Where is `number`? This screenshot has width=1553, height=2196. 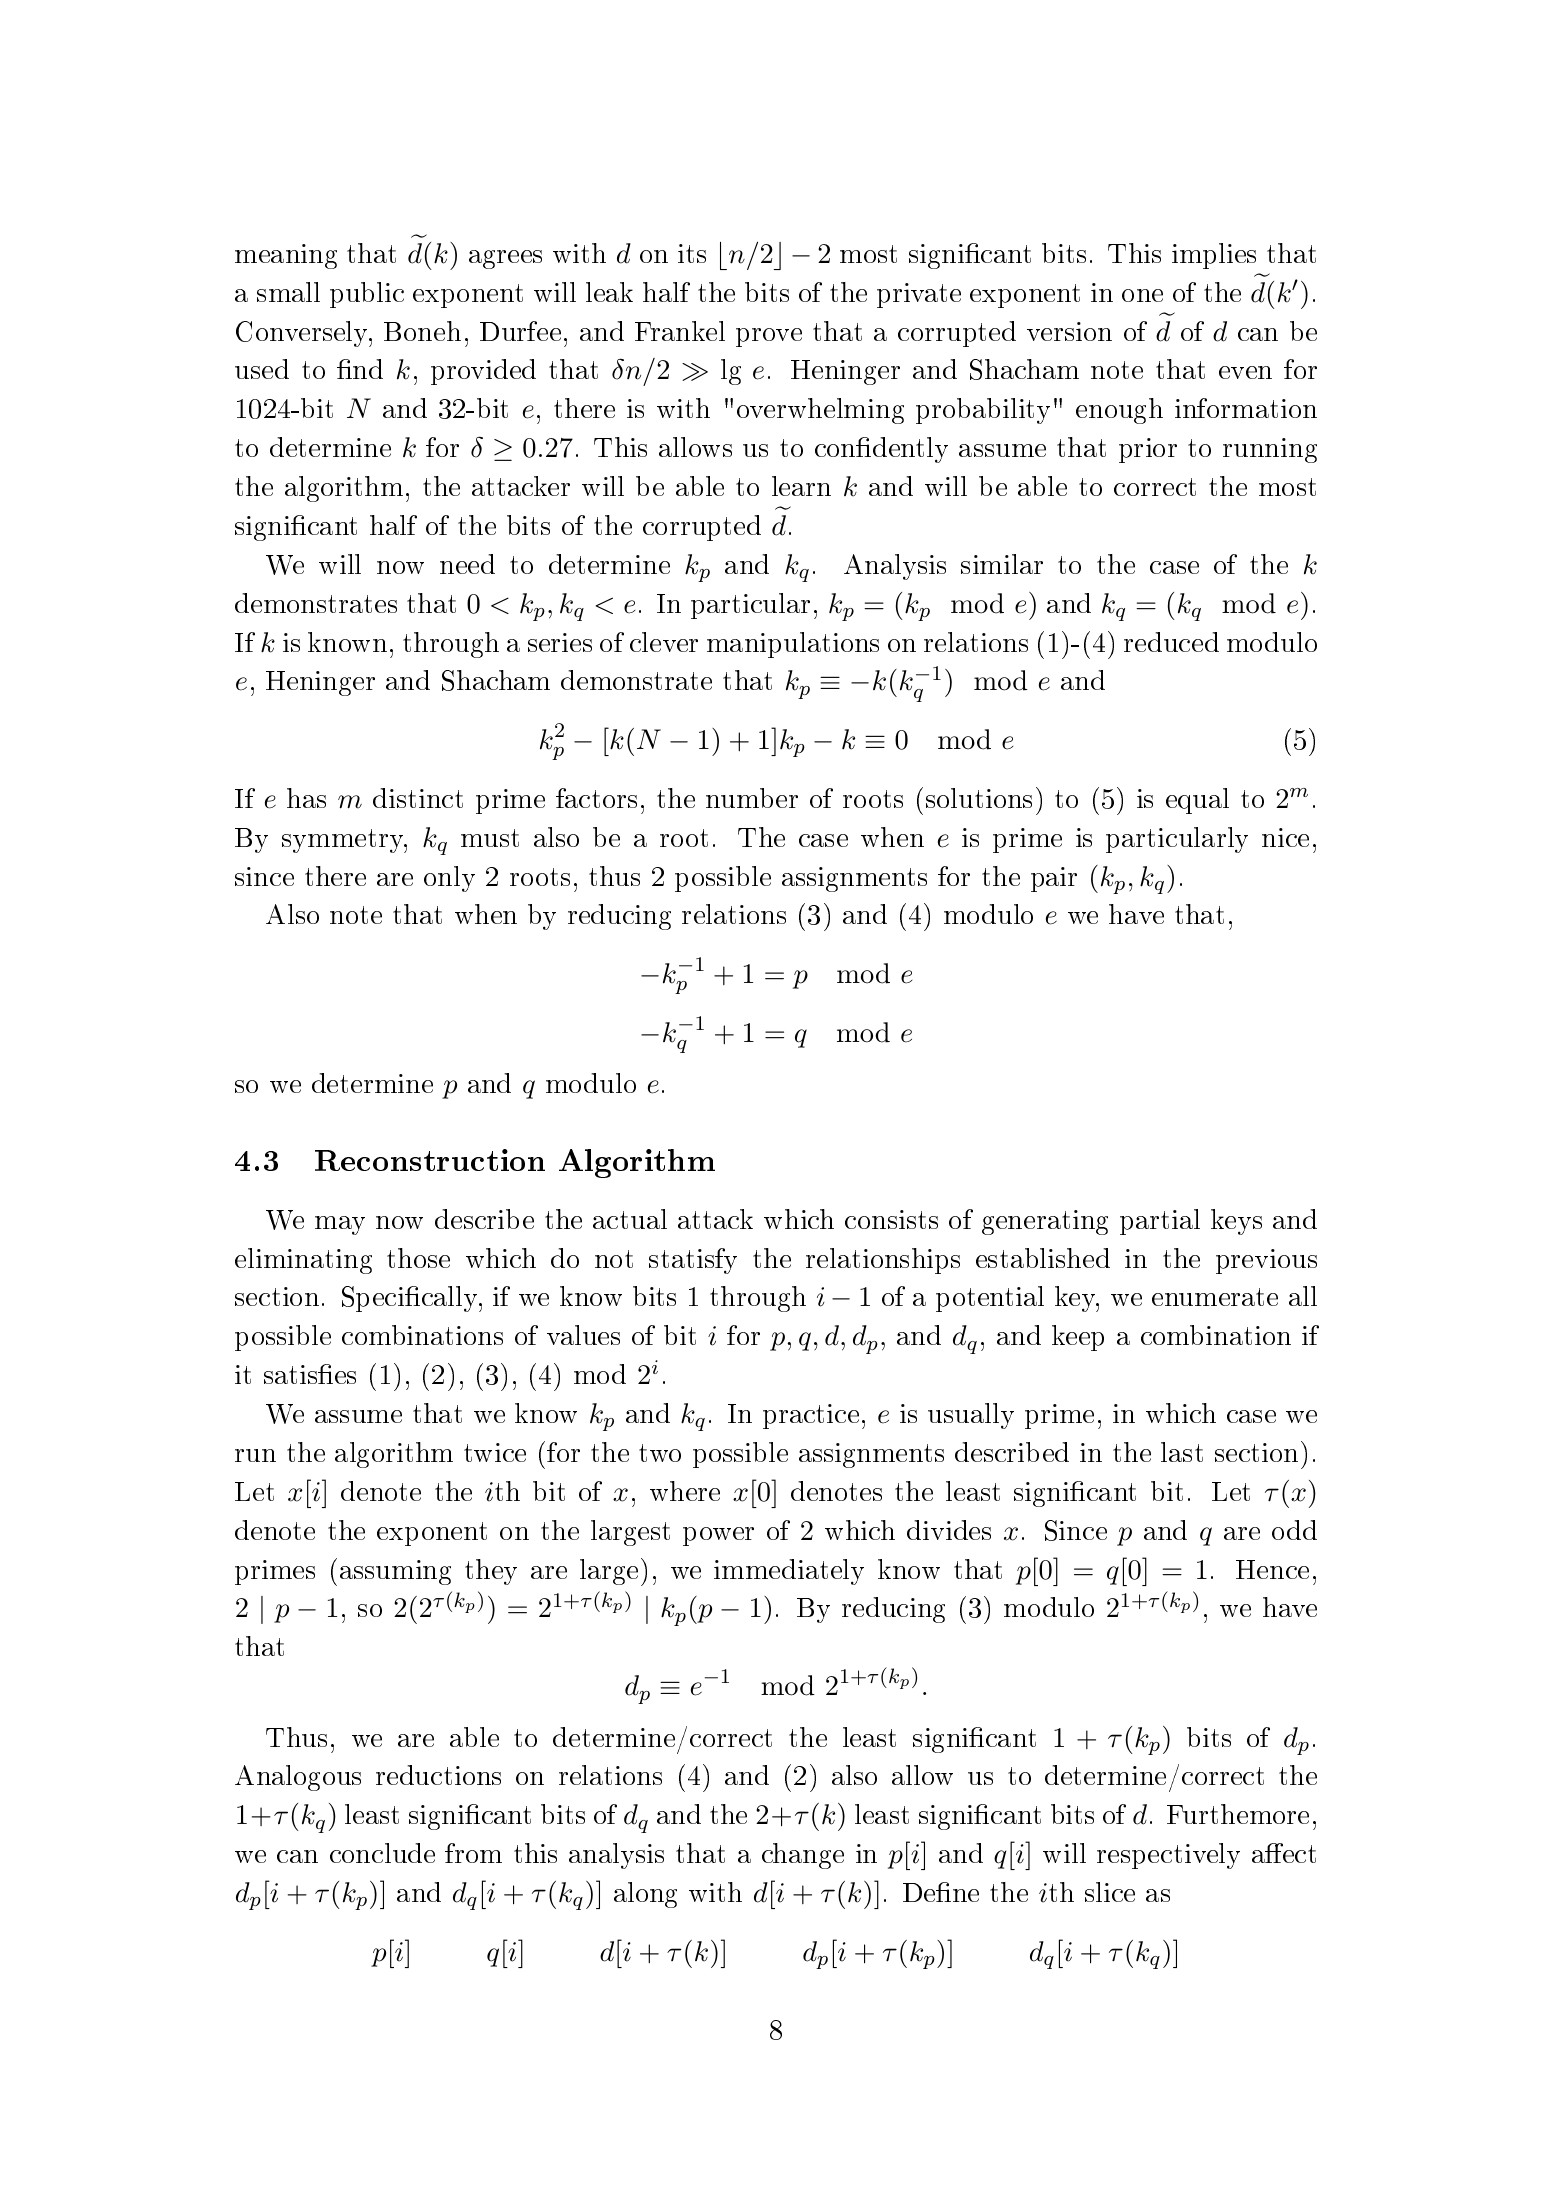 number is located at coordinates (752, 798).
